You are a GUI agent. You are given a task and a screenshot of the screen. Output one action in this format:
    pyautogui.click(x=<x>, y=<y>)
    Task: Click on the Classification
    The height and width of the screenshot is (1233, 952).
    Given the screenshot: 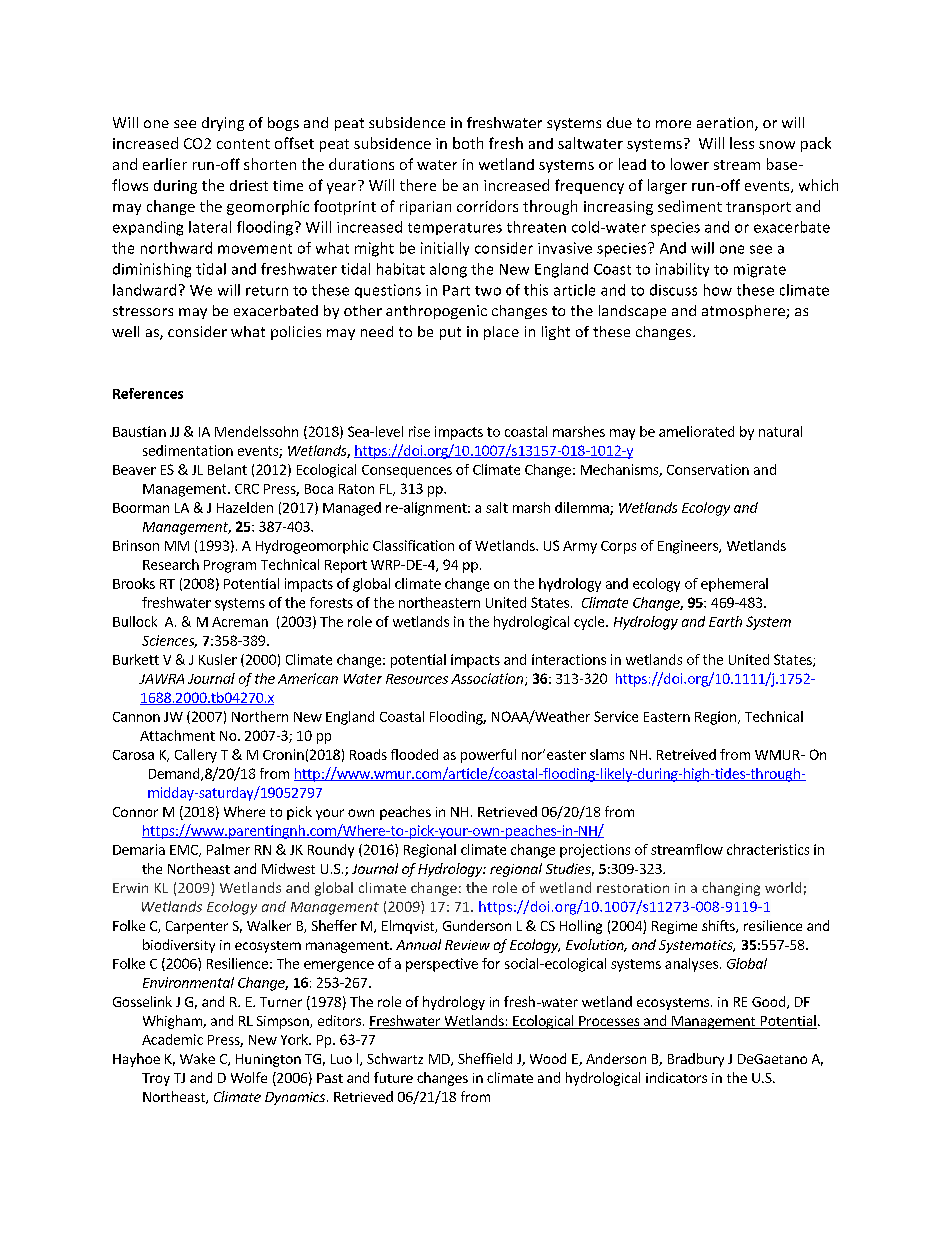 What is the action you would take?
    pyautogui.click(x=413, y=545)
